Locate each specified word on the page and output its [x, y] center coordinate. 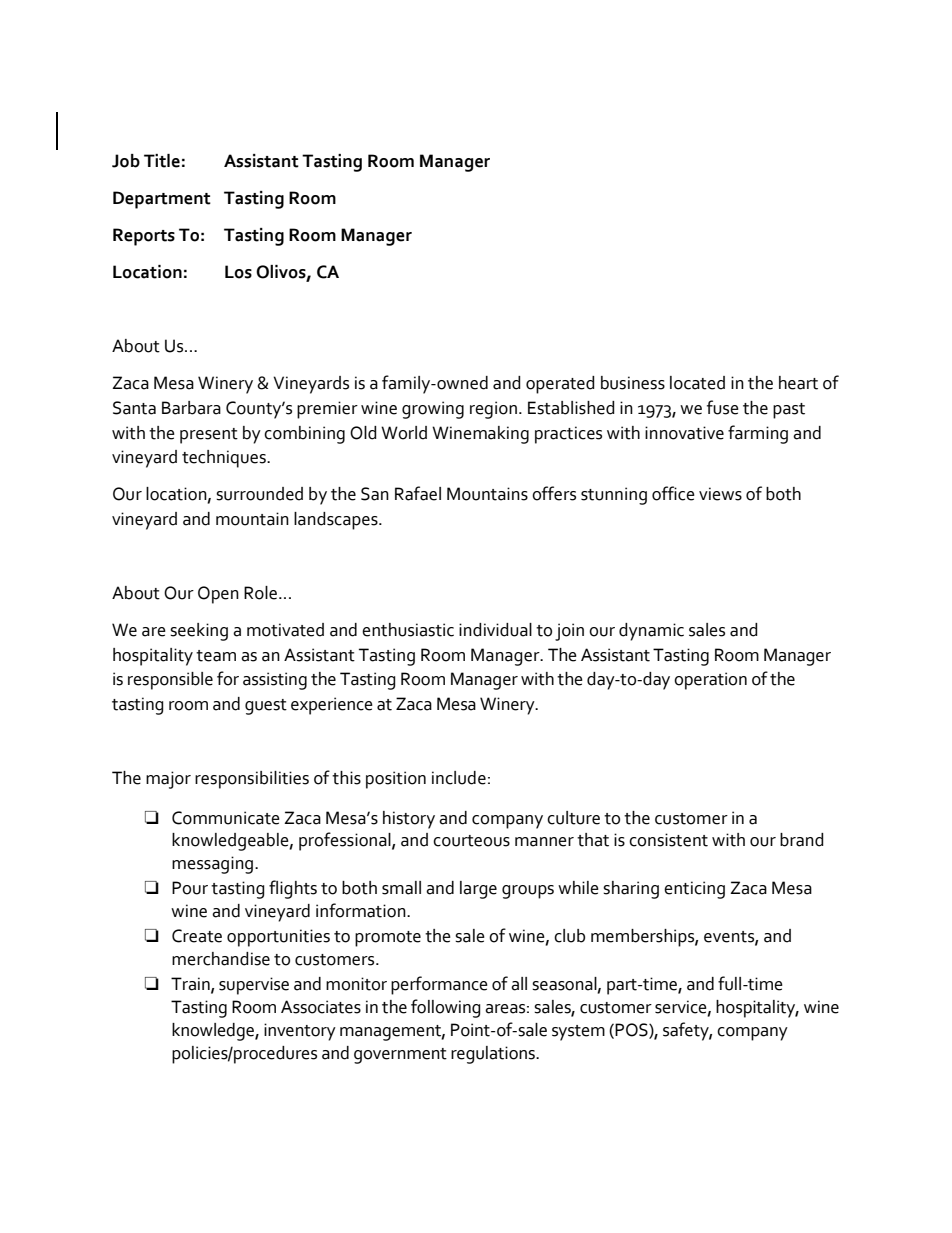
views [720, 494]
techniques [225, 459]
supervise [254, 986]
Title [162, 161]
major [168, 780]
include [459, 778]
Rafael [418, 493]
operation [710, 681]
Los [238, 272]
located [697, 383]
